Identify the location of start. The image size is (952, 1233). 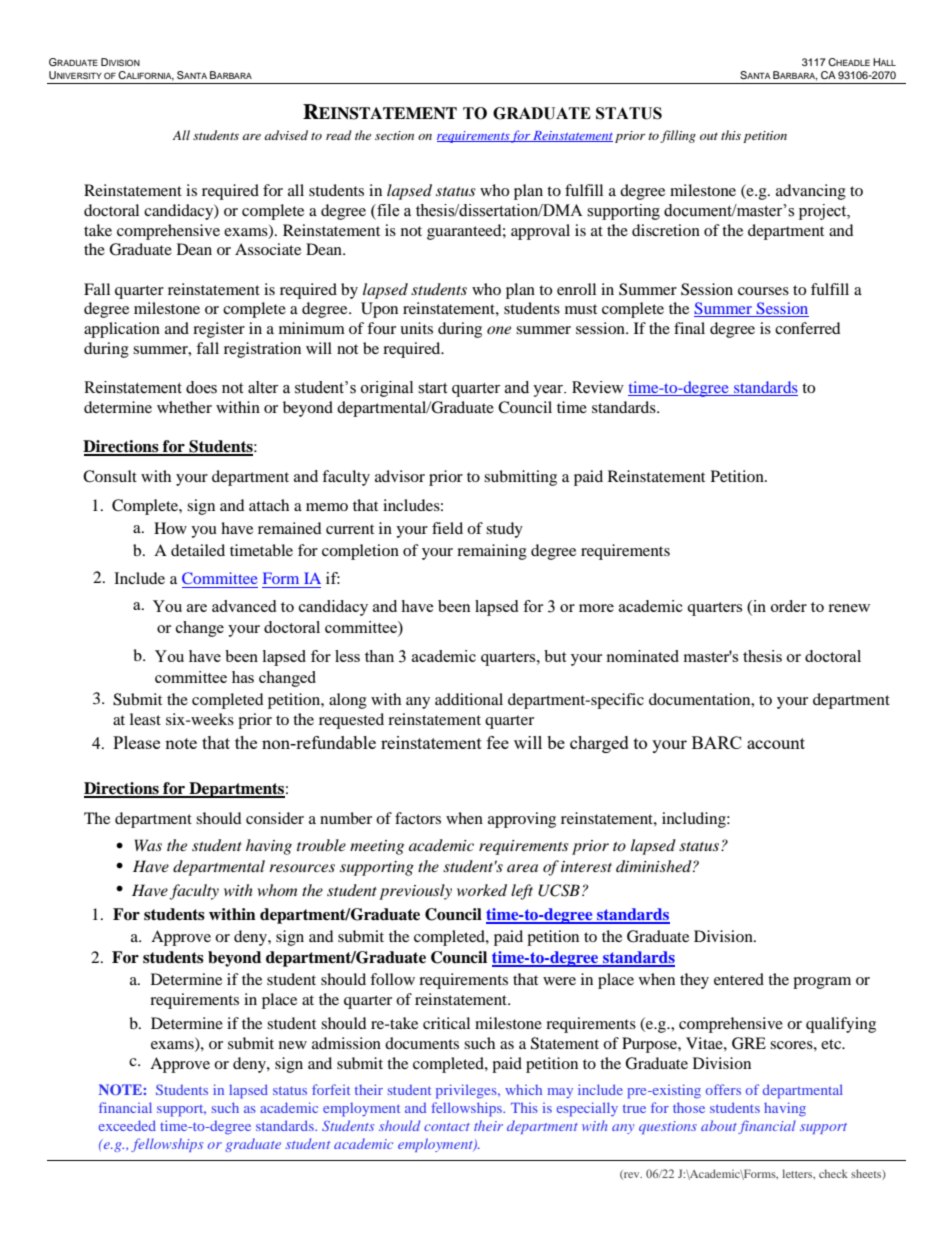
(432, 388).
